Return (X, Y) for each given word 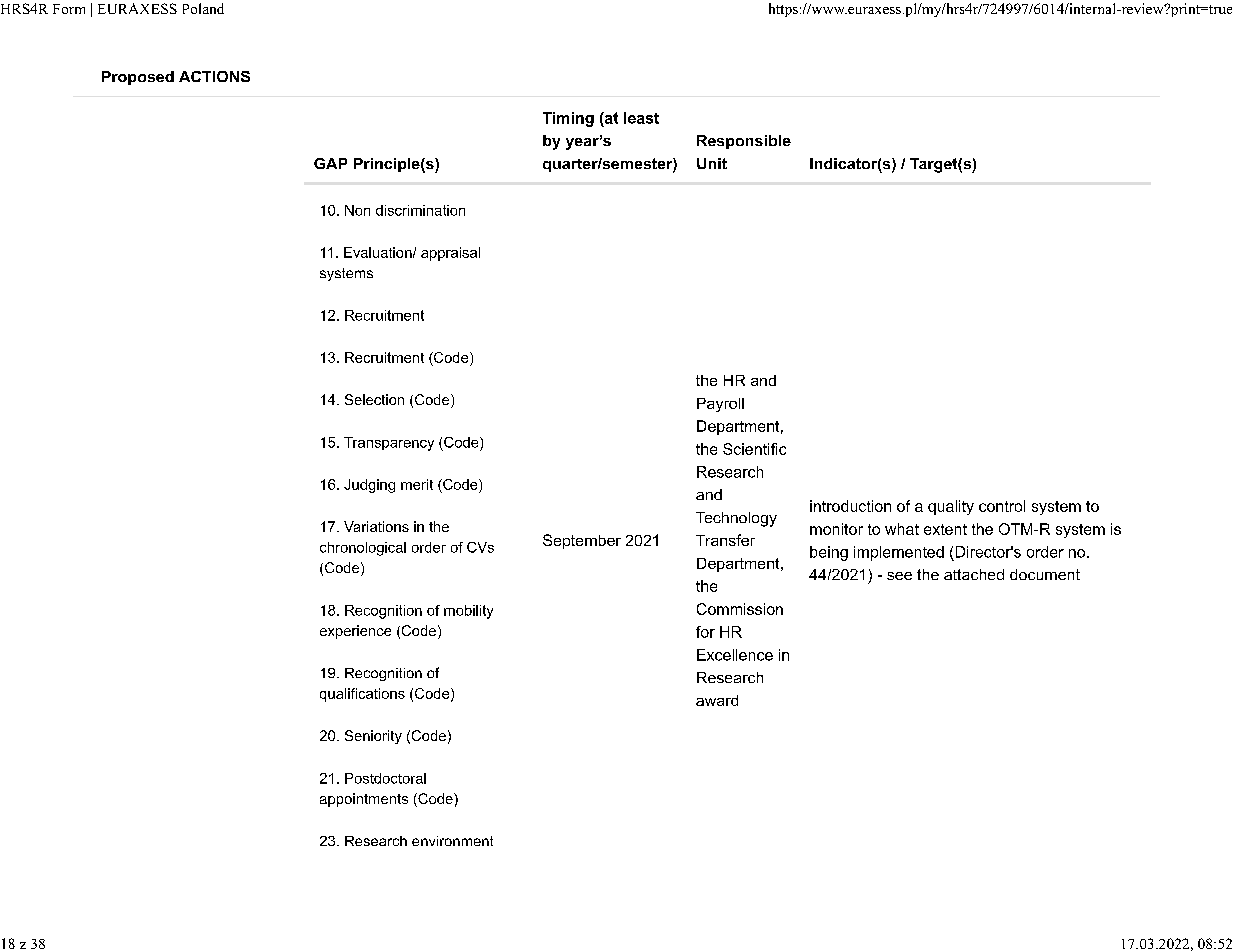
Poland (203, 8)
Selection (374, 399)
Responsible (744, 142)
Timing (568, 119)
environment (452, 841)
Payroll (720, 405)
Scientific (754, 449)
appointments (364, 800)
